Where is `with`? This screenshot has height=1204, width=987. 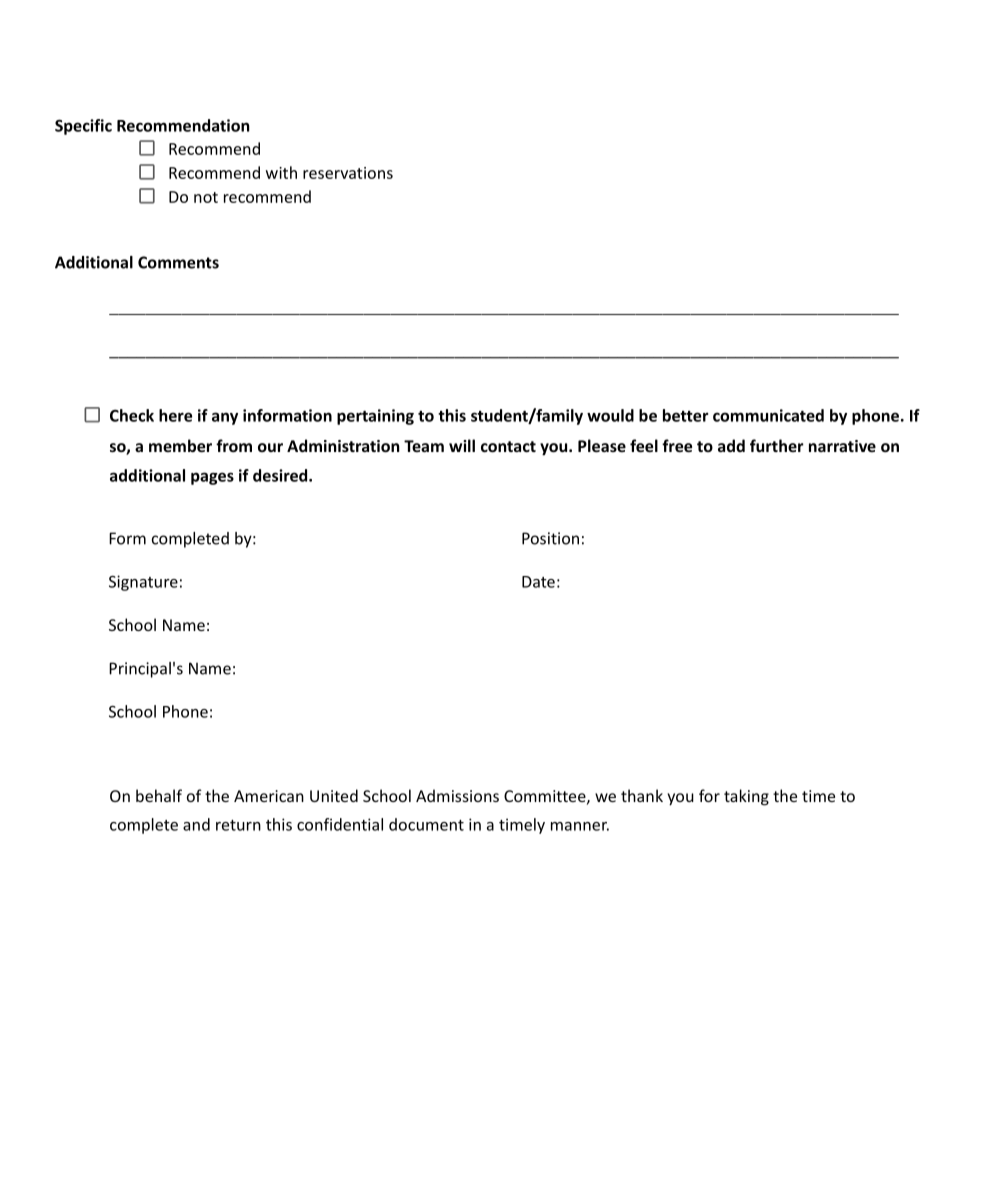 with is located at coordinates (281, 172).
